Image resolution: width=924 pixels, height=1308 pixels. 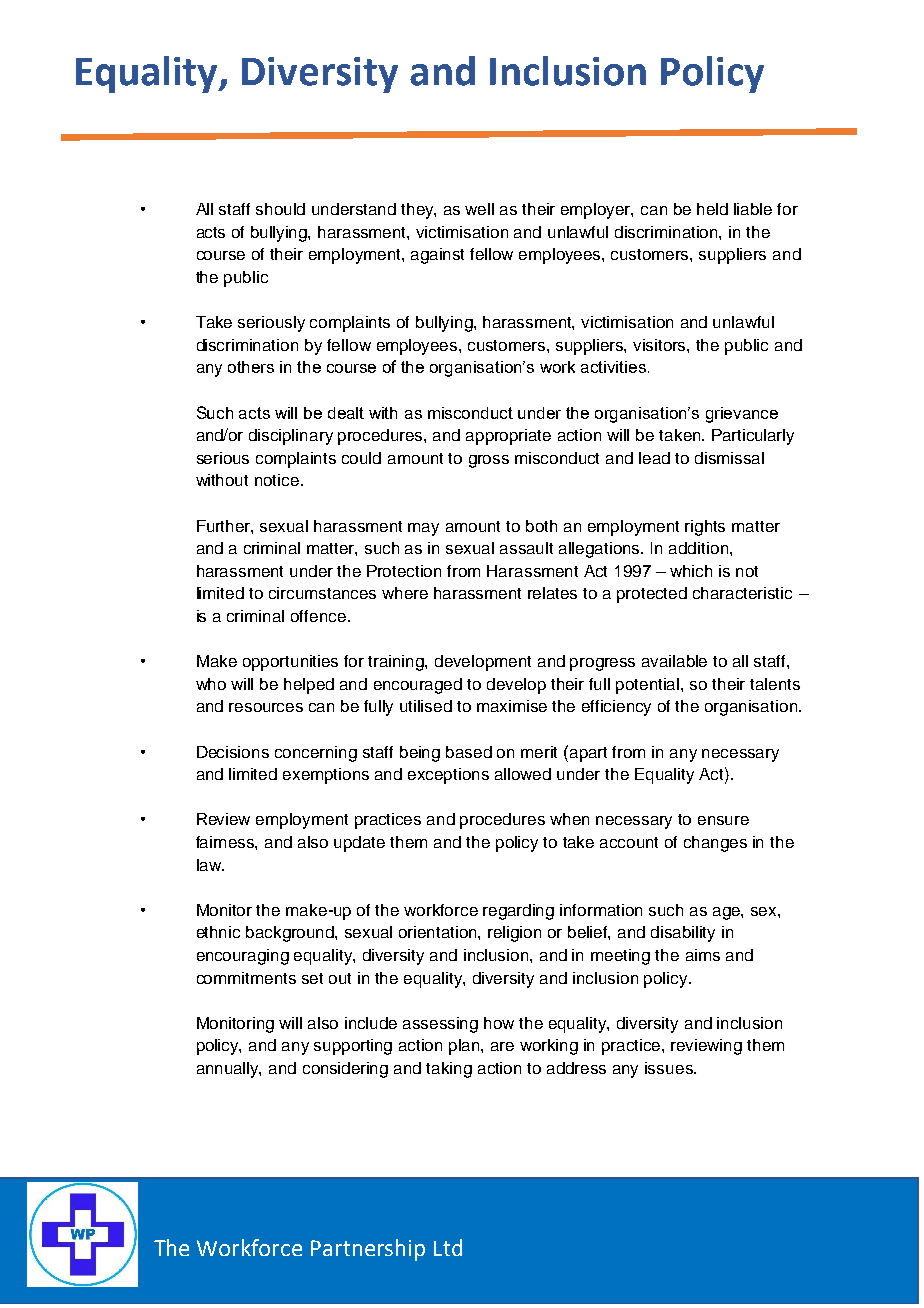 I want to click on well, so click(x=479, y=209).
